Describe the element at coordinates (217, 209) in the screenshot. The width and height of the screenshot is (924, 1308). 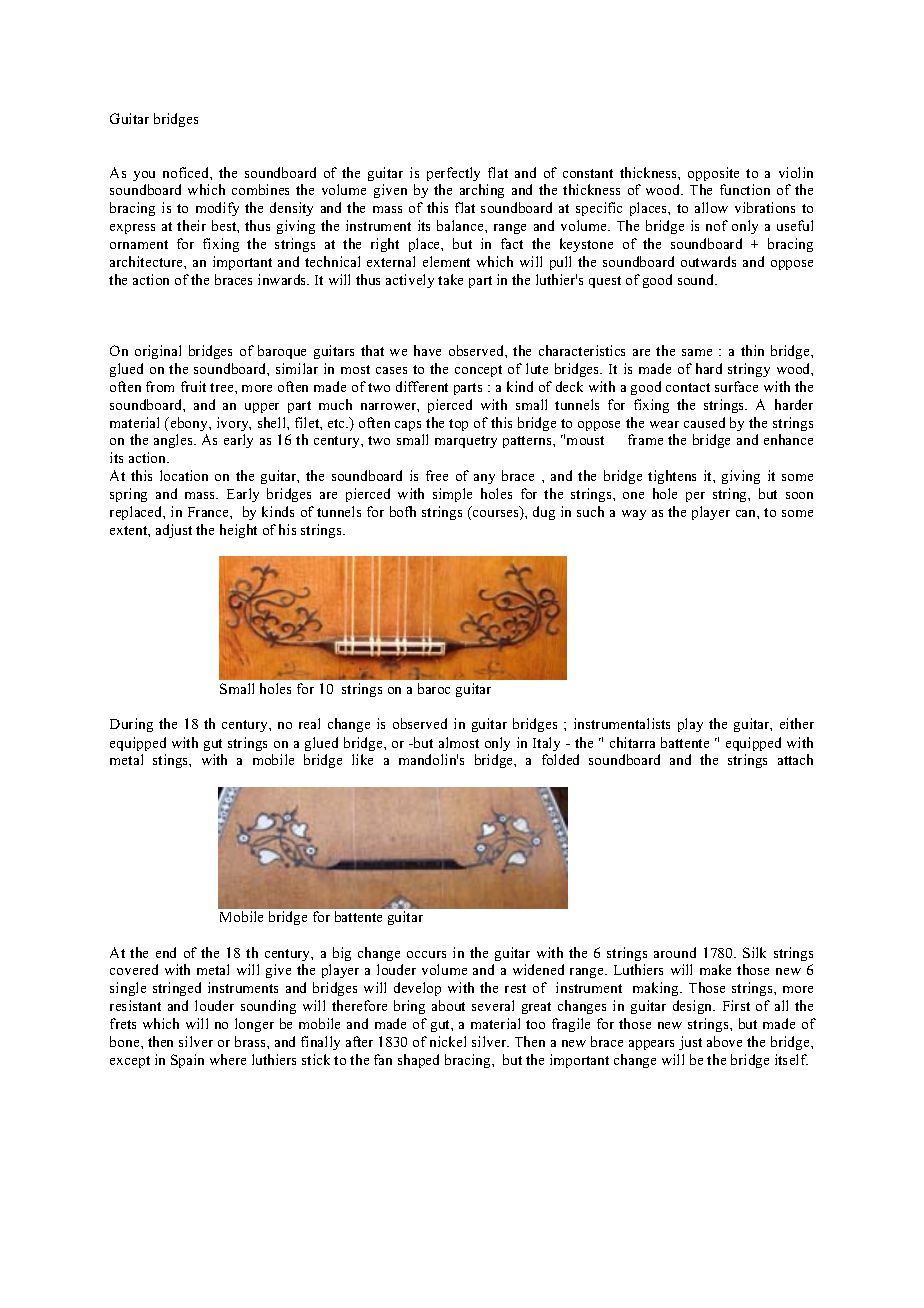
I see `modify` at that location.
